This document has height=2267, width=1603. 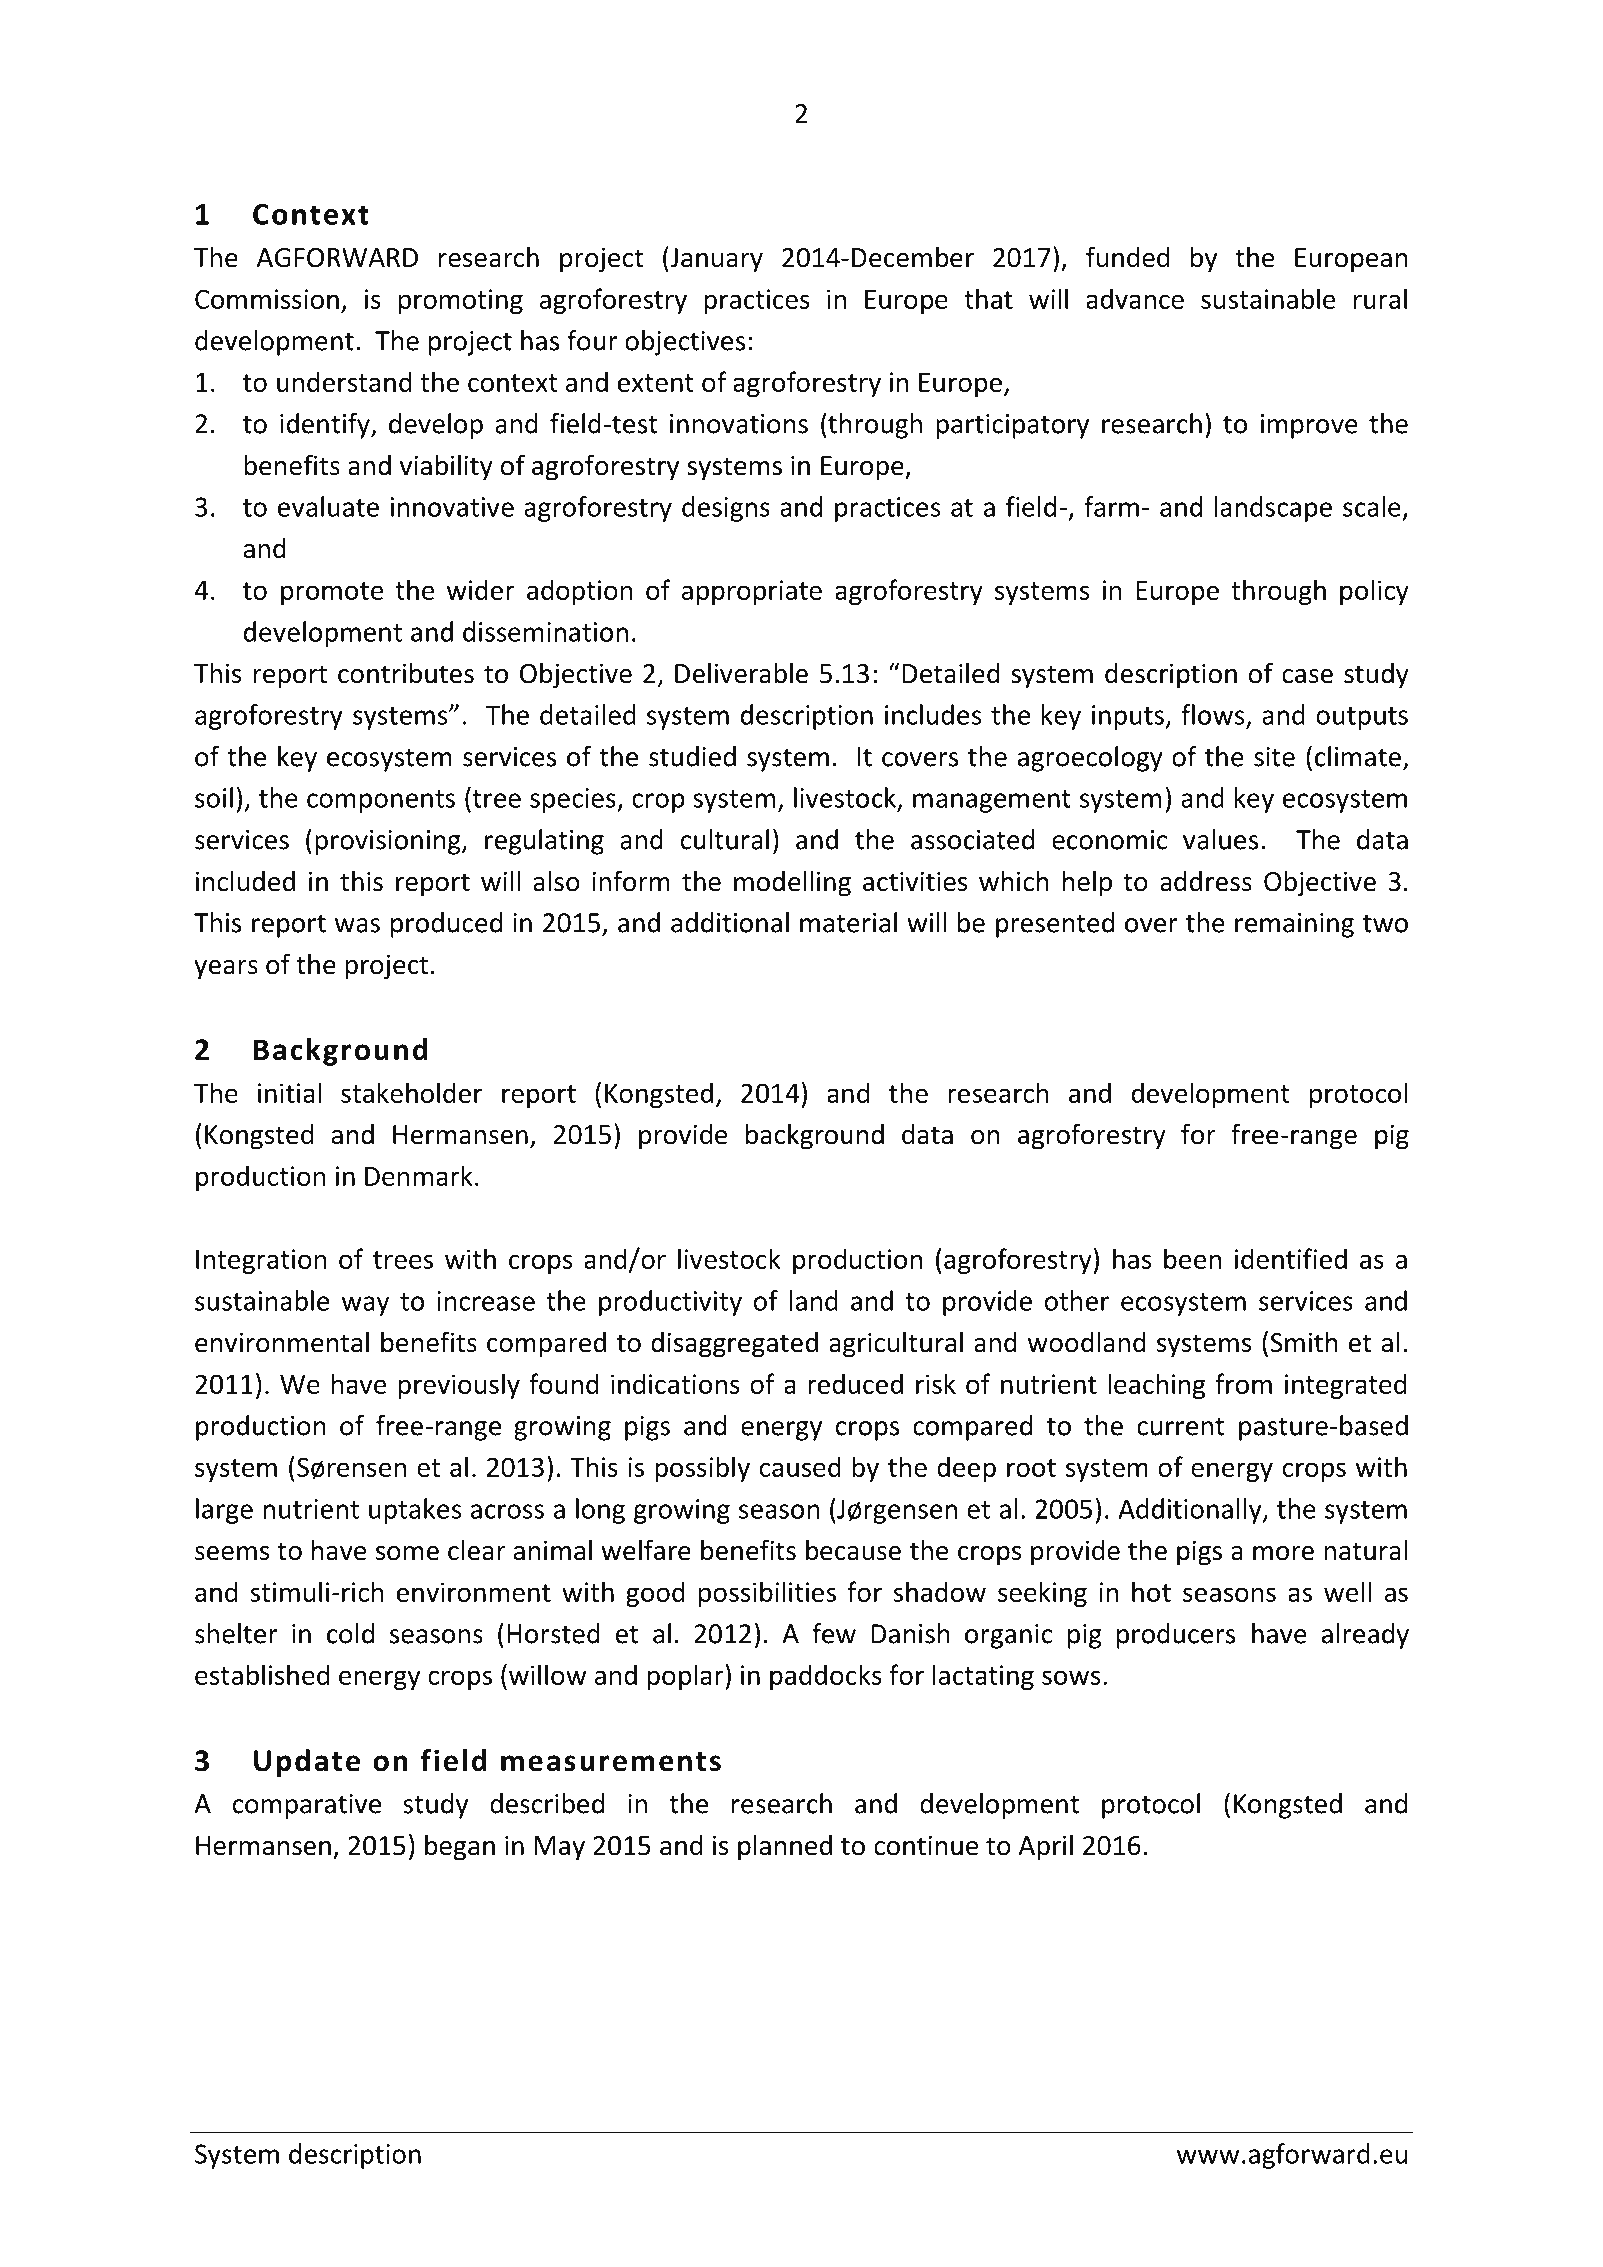 What do you see at coordinates (307, 1806) in the document?
I see `comparative` at bounding box center [307, 1806].
